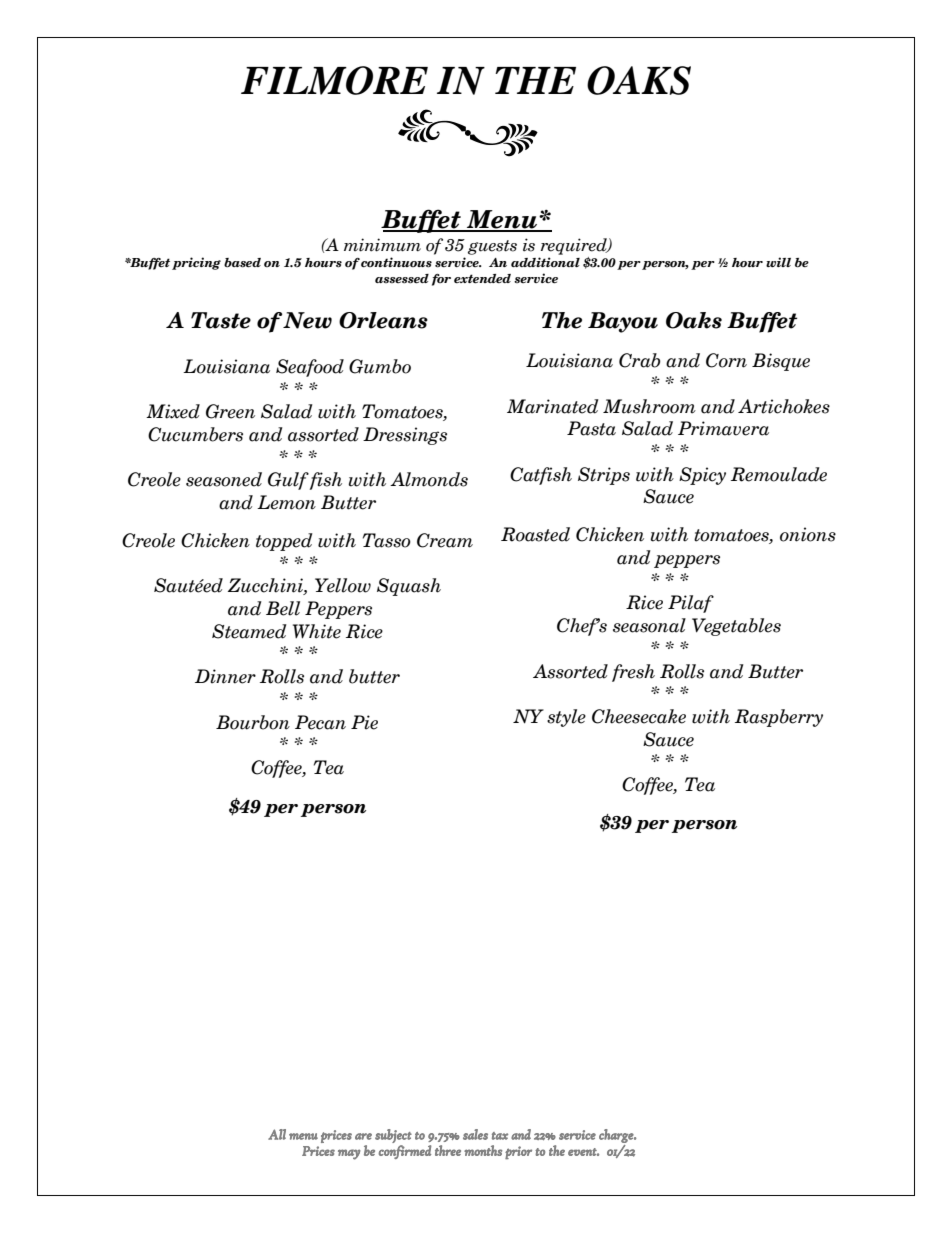 This image has width=952, height=1233. I want to click on Bourbon, so click(253, 722).
